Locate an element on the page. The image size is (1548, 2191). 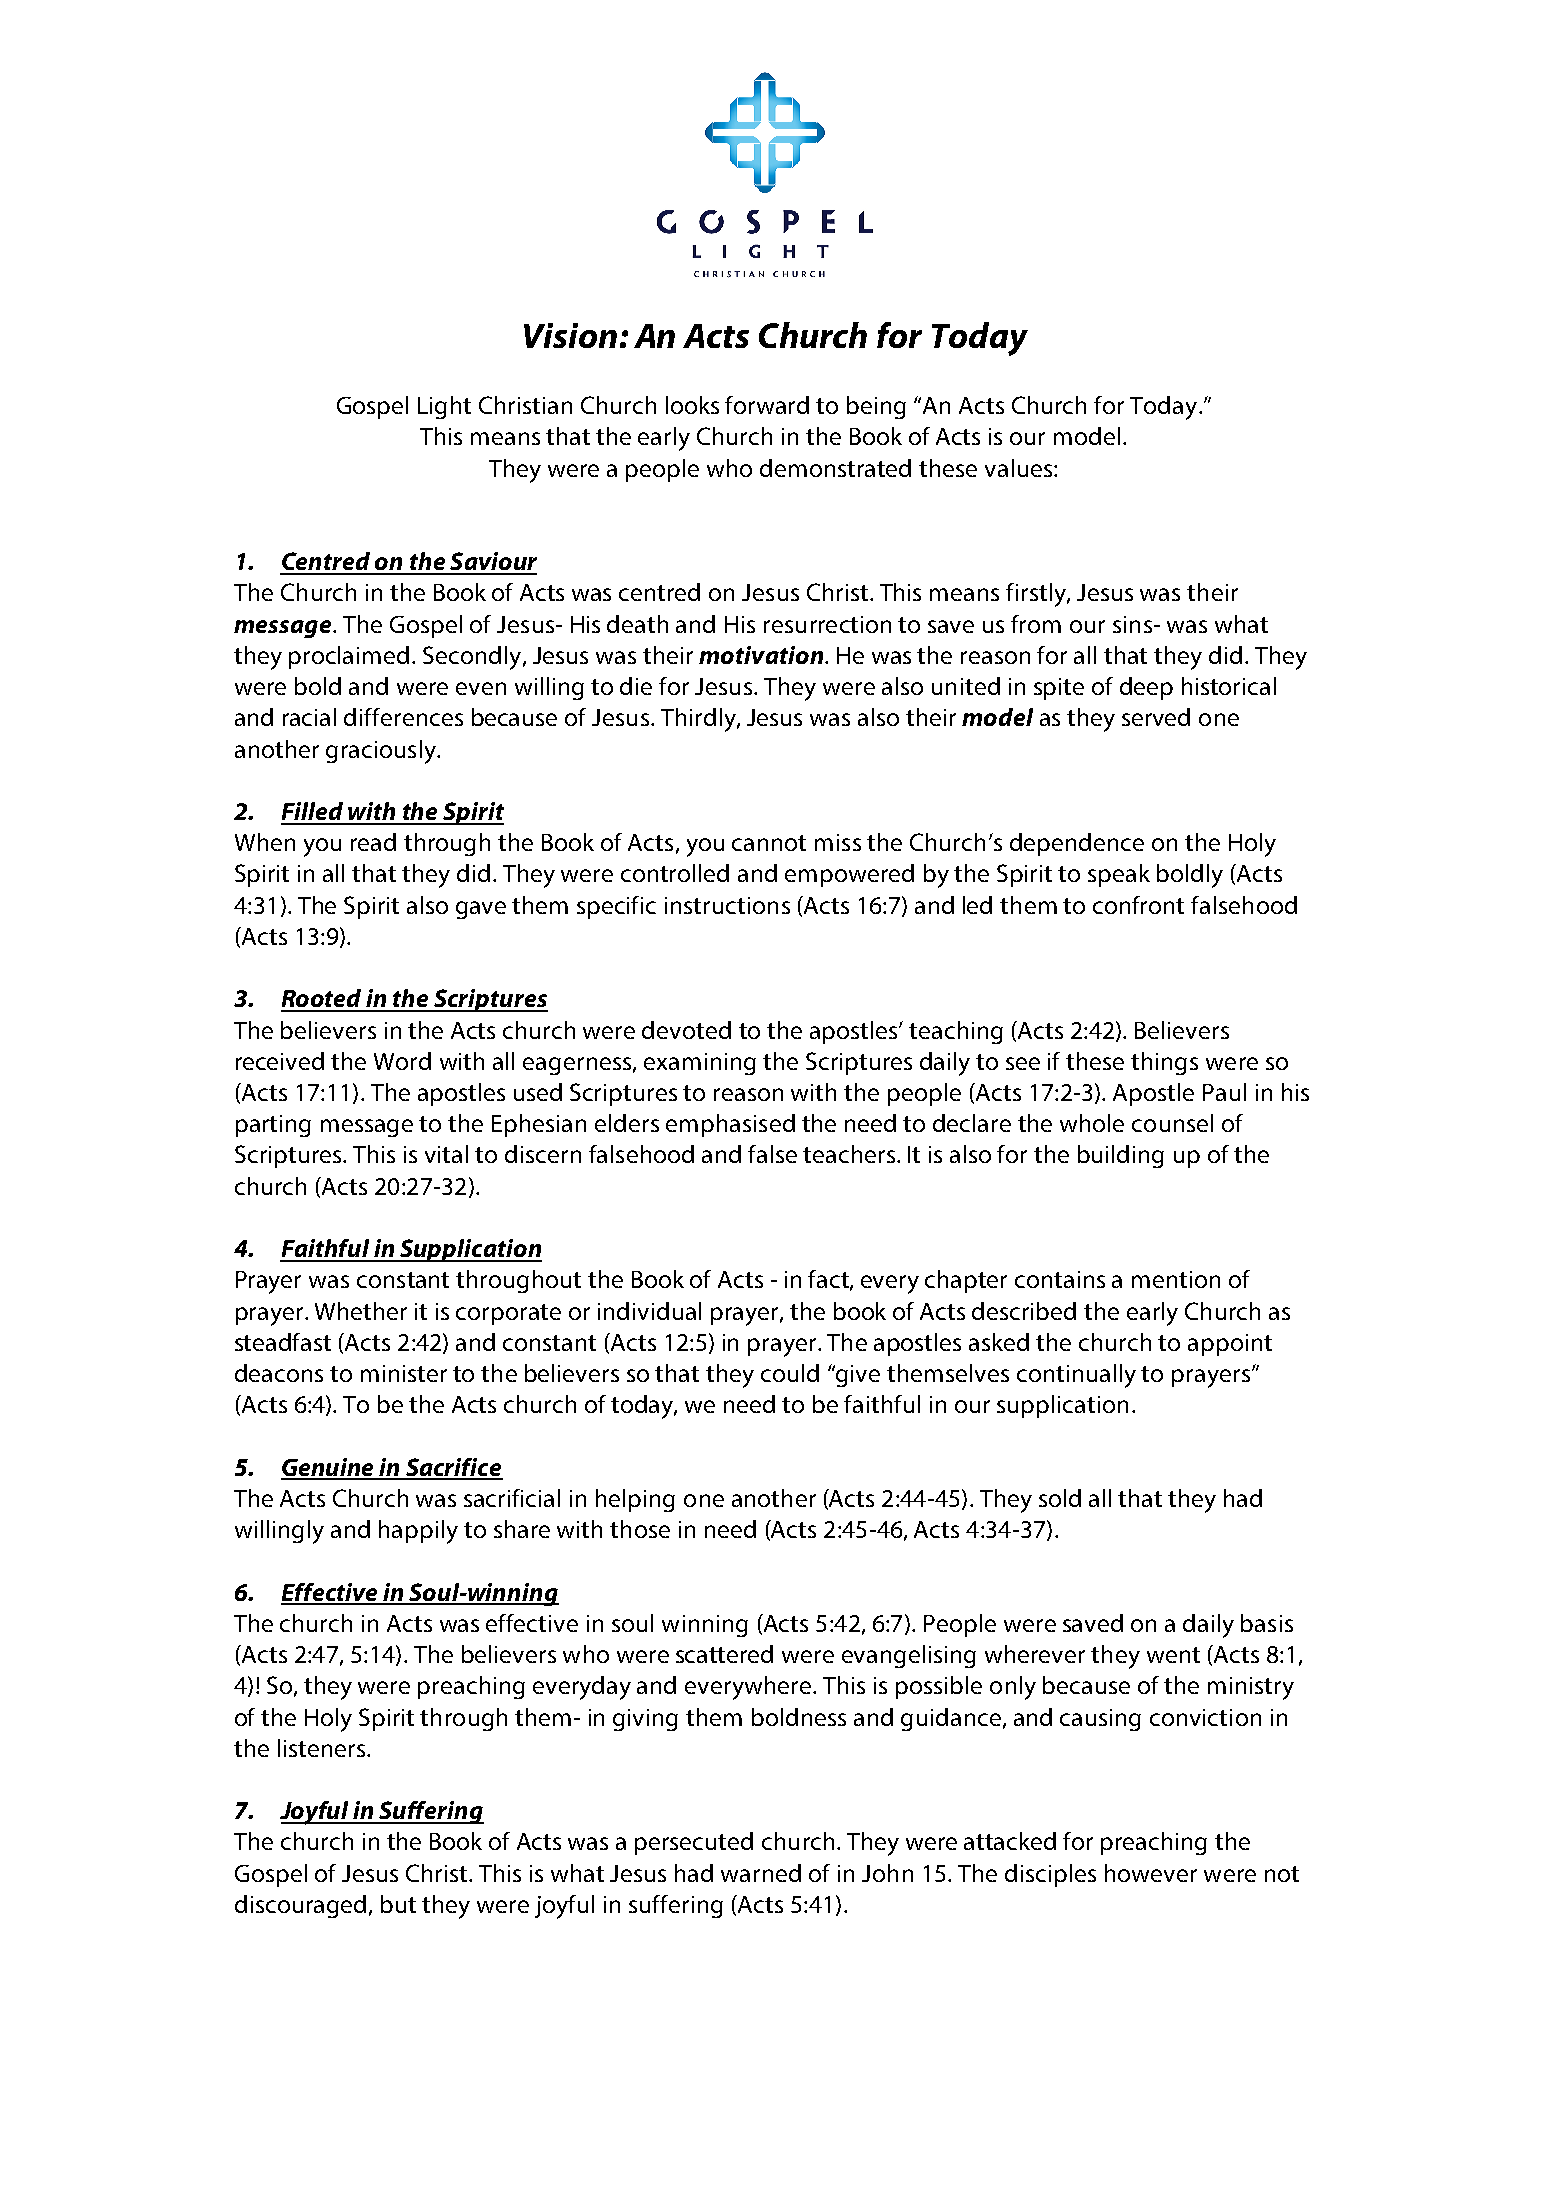
speak is located at coordinates (1119, 875).
